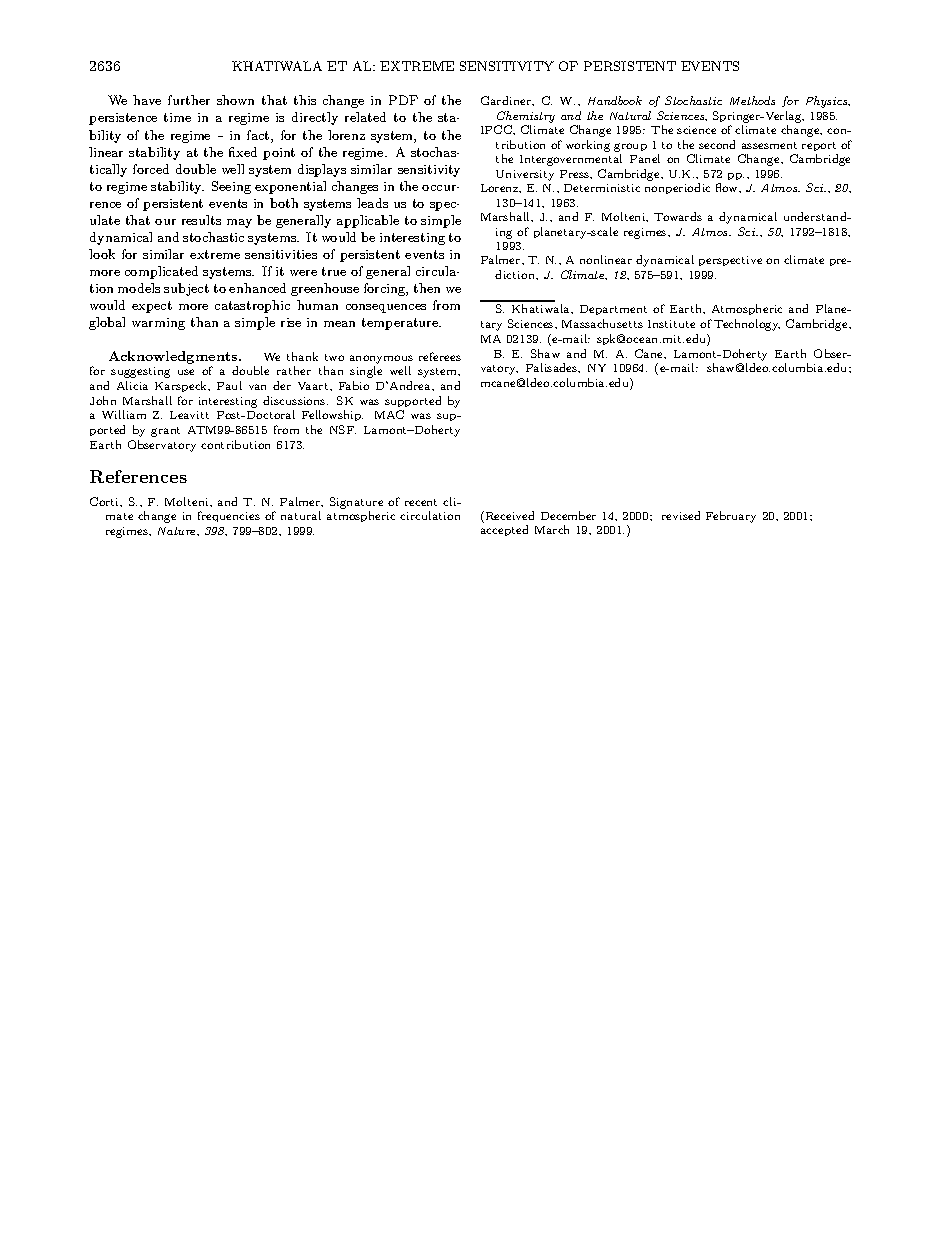 This image has height=1233, width=952. Describe the element at coordinates (401, 324) in the image. I see `temperature` at that location.
